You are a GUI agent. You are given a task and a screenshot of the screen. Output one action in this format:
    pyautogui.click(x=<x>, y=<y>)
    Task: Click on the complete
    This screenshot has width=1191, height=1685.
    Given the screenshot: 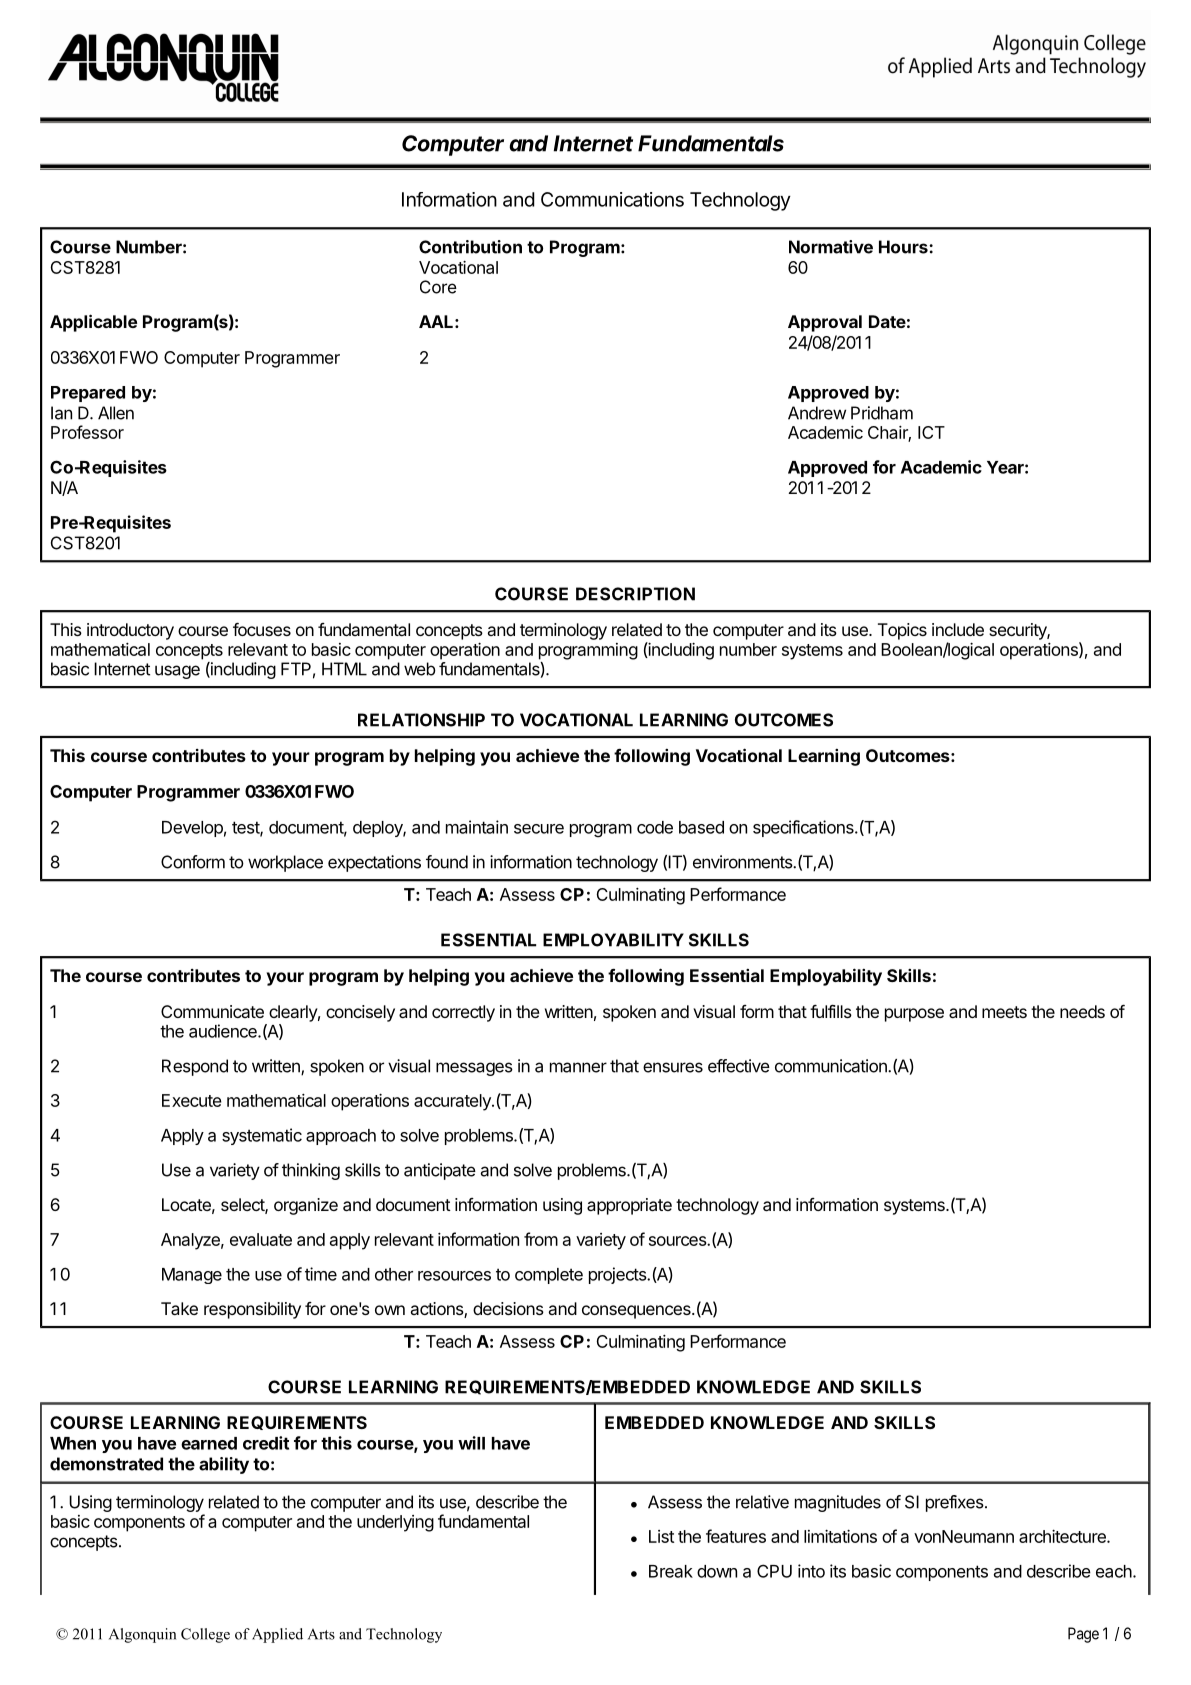 What is the action you would take?
    pyautogui.click(x=549, y=1276)
